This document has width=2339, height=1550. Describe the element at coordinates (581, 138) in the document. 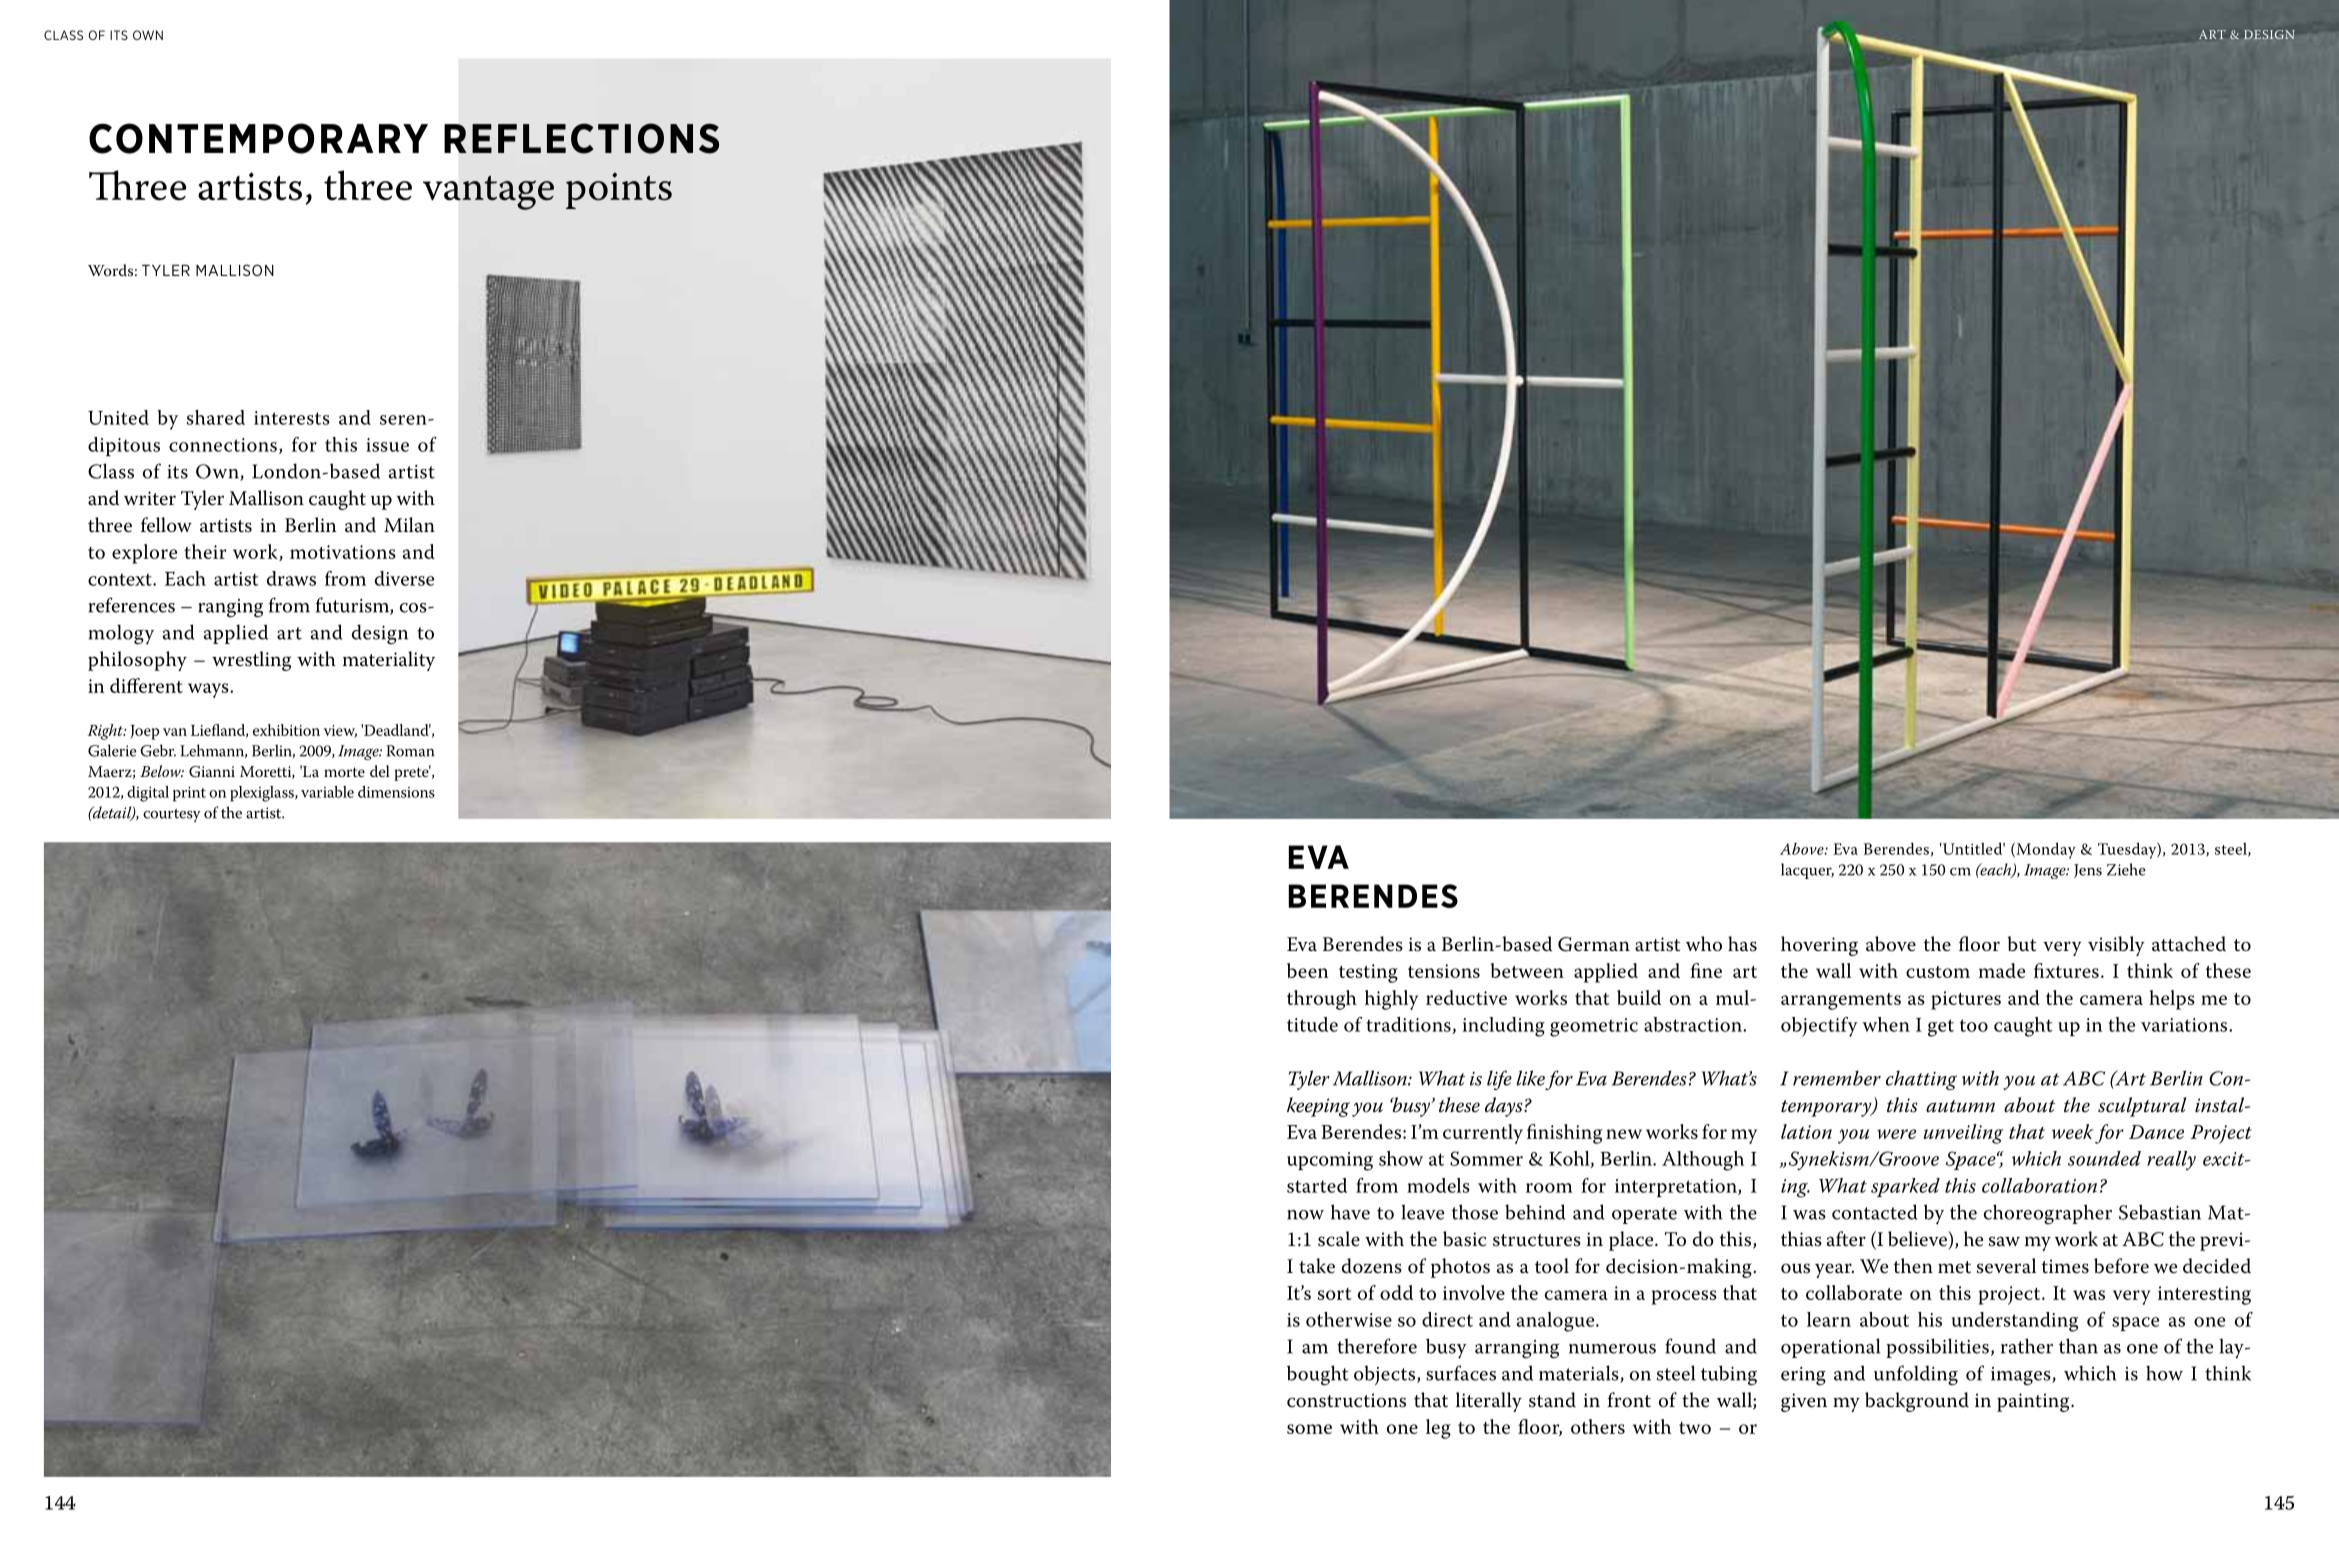

I see `Reflections` at that location.
